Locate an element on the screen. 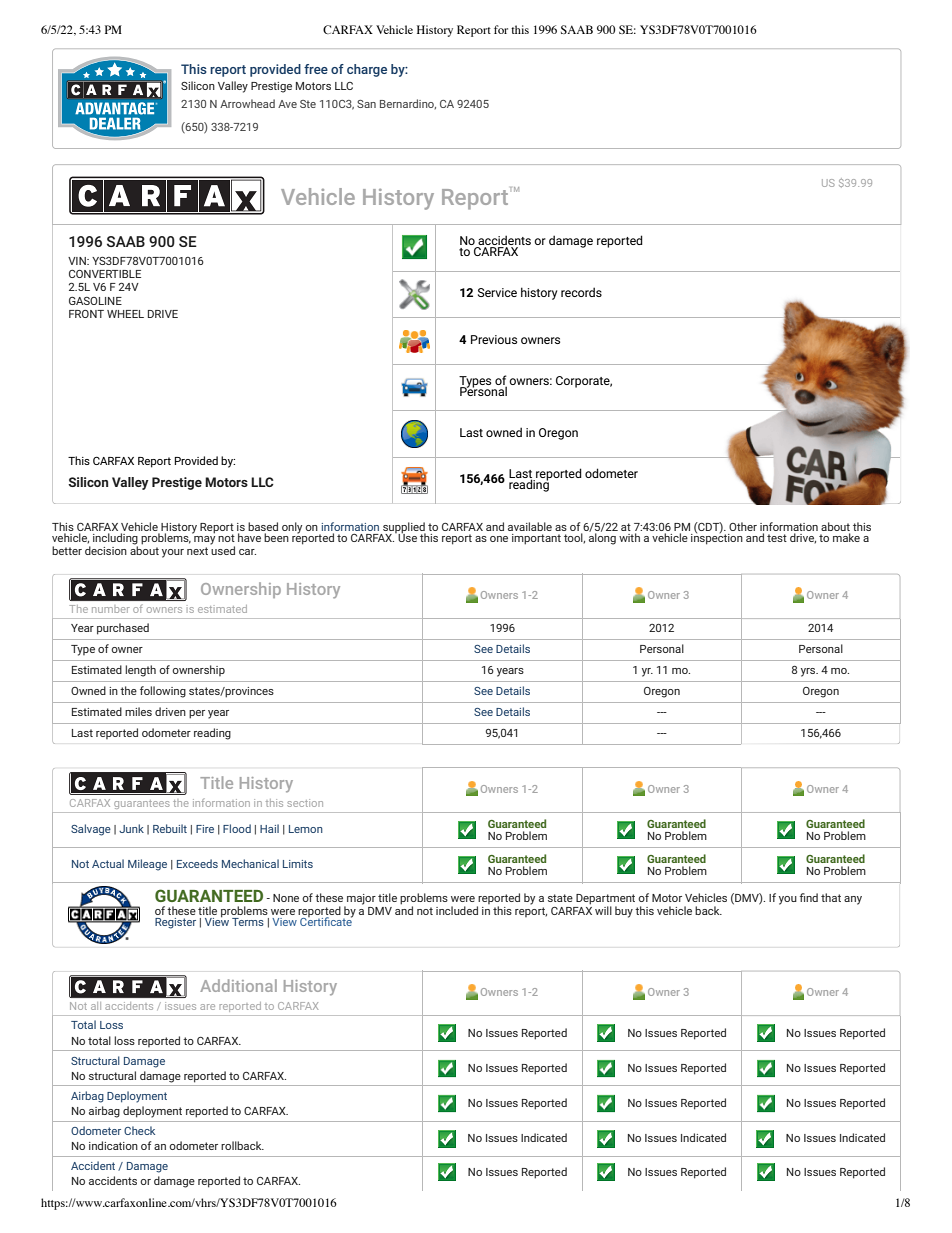 The height and width of the screenshot is (1233, 952). purchased is located at coordinates (123, 629).
